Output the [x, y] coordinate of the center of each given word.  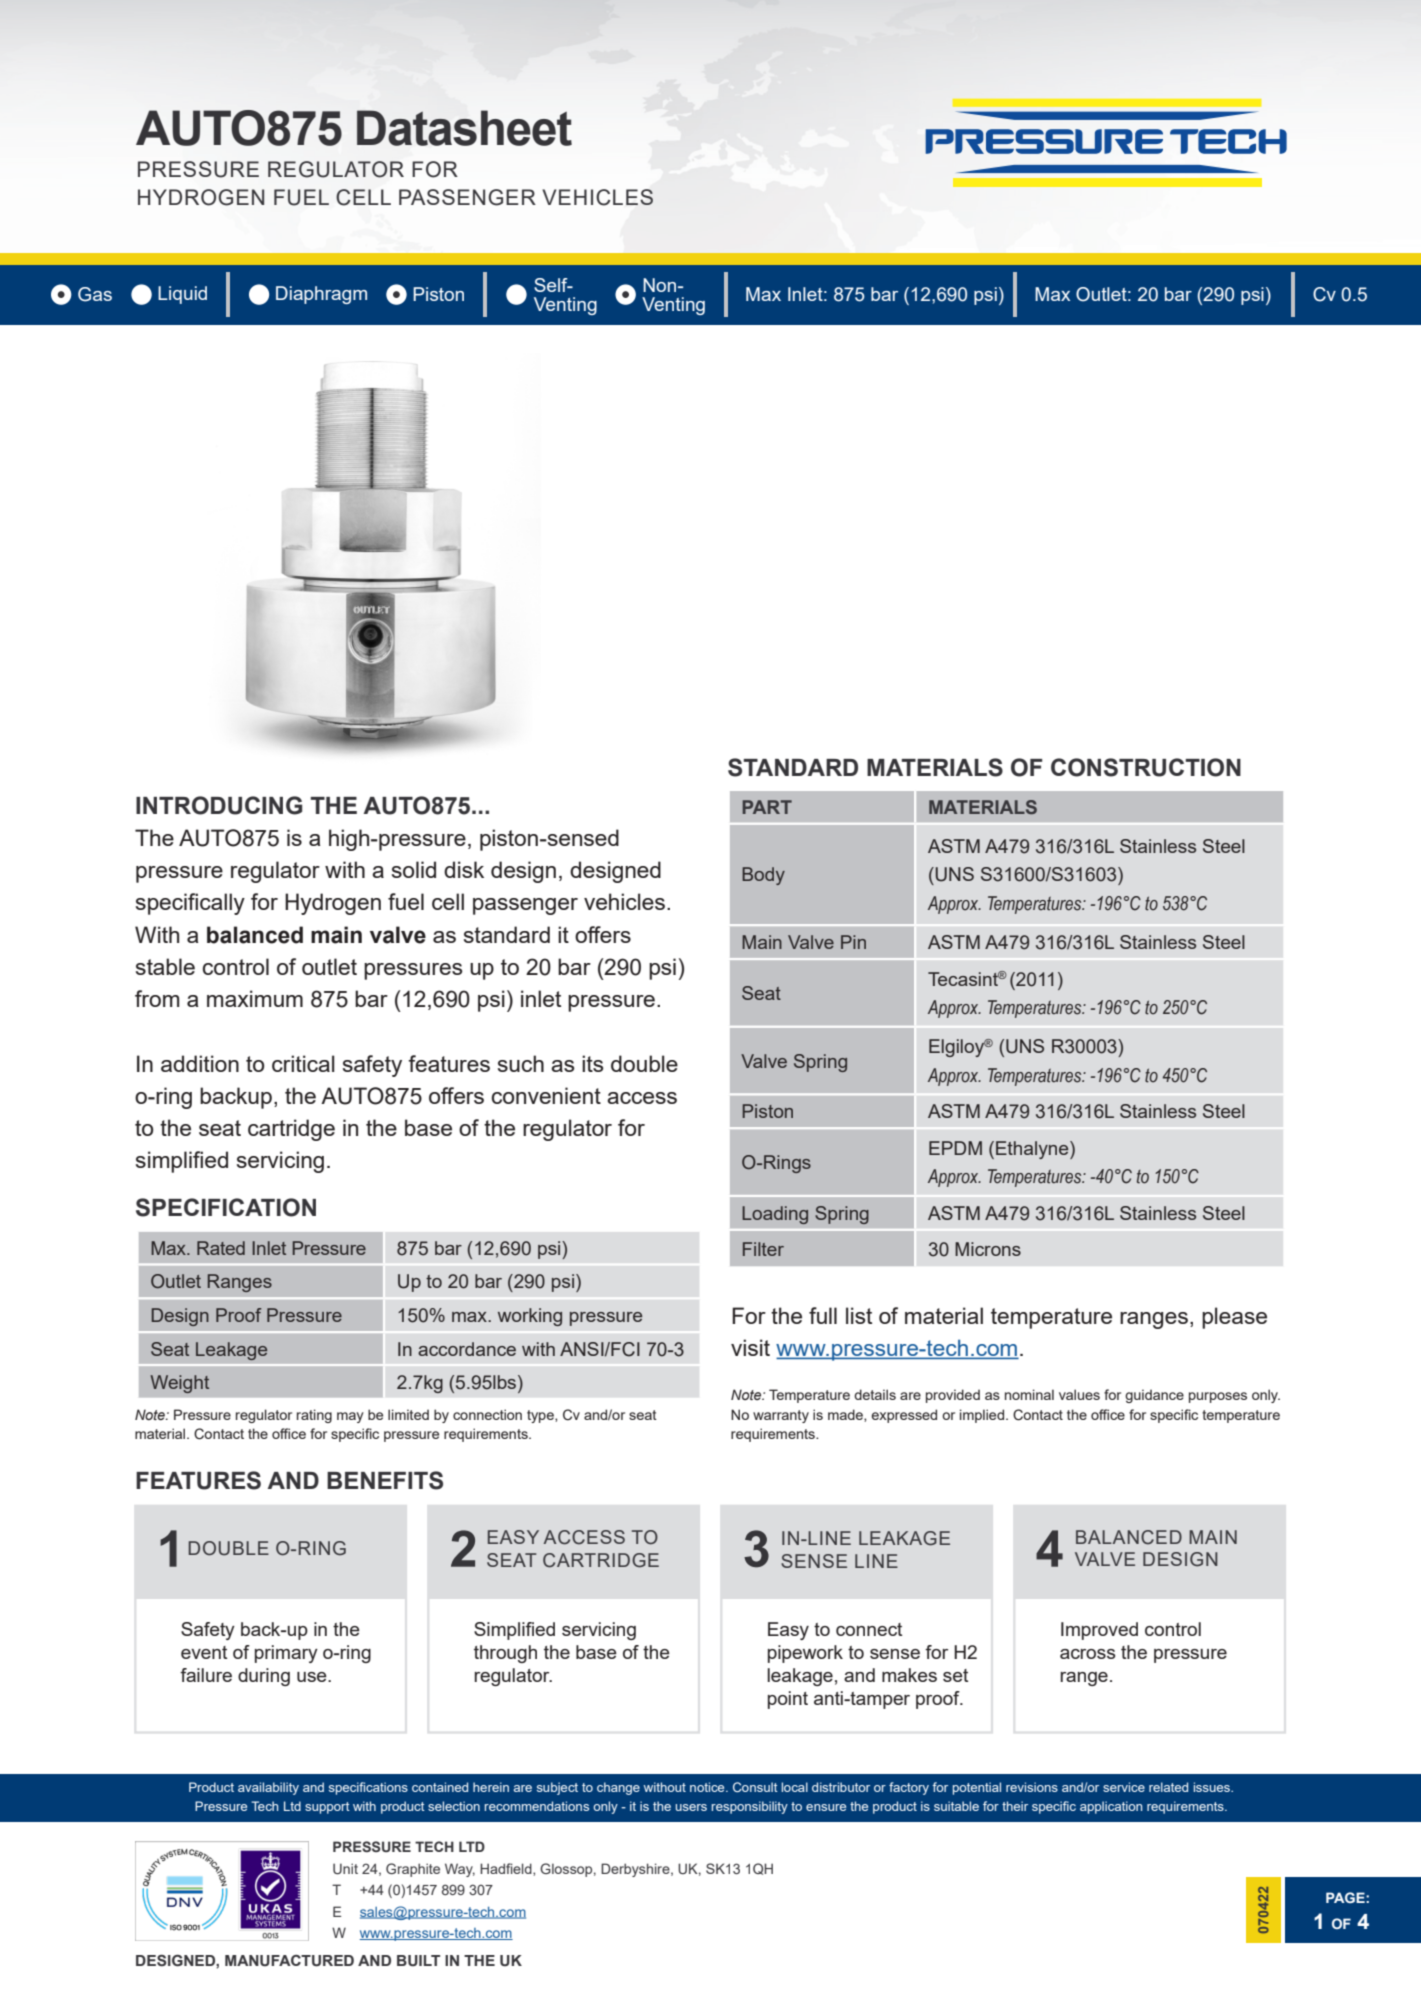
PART [767, 807]
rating [314, 1416]
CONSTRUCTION [1146, 767]
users [691, 1807]
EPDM [955, 1148]
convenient [546, 1095]
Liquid [182, 295]
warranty [781, 1416]
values [1079, 1394]
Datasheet [464, 128]
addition [200, 1063]
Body [763, 876]
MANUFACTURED [289, 1961]
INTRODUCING [219, 805]
